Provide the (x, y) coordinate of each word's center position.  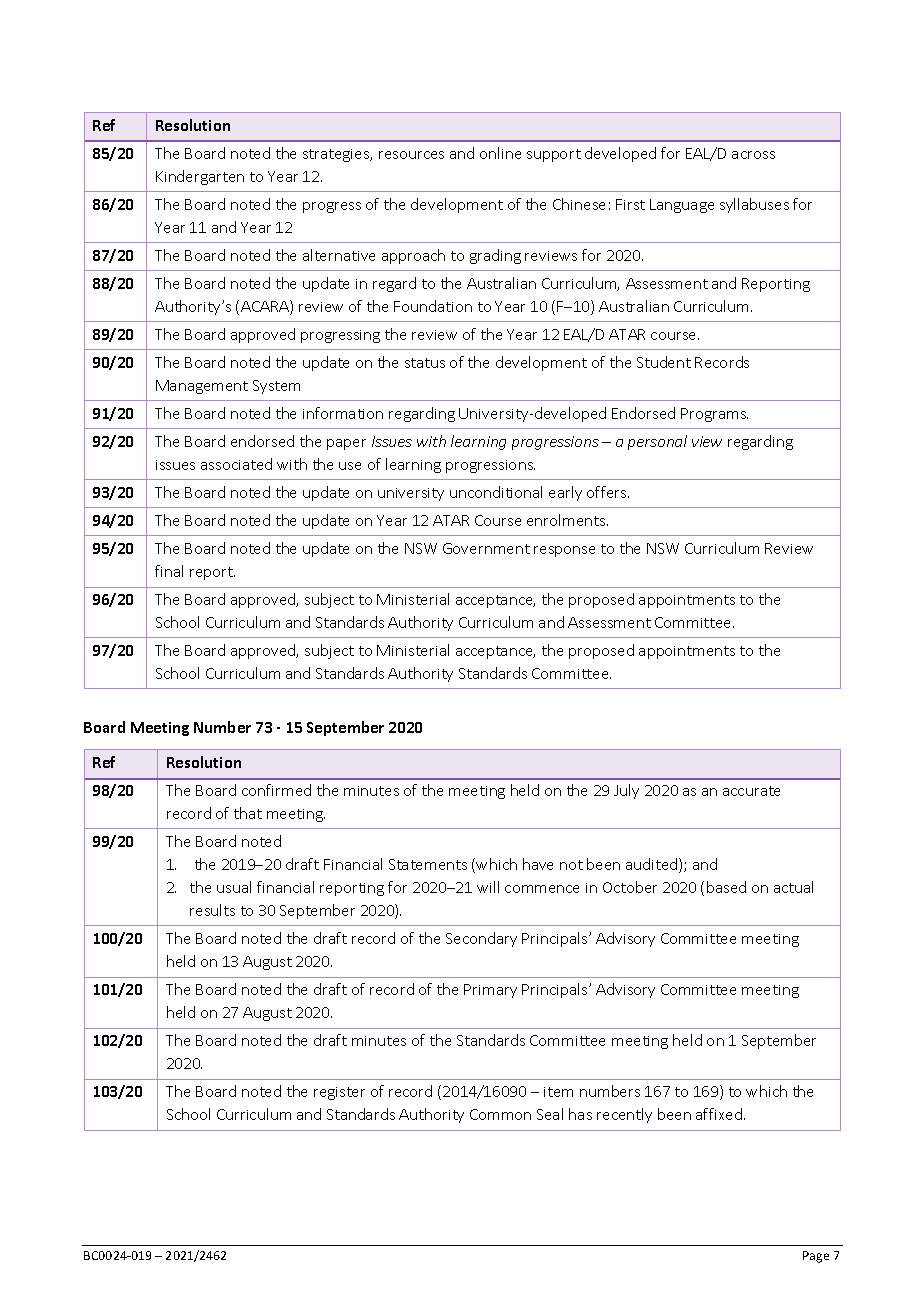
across (753, 155)
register (339, 1093)
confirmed (276, 790)
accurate (751, 791)
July (626, 791)
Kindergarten (200, 177)
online (500, 153)
